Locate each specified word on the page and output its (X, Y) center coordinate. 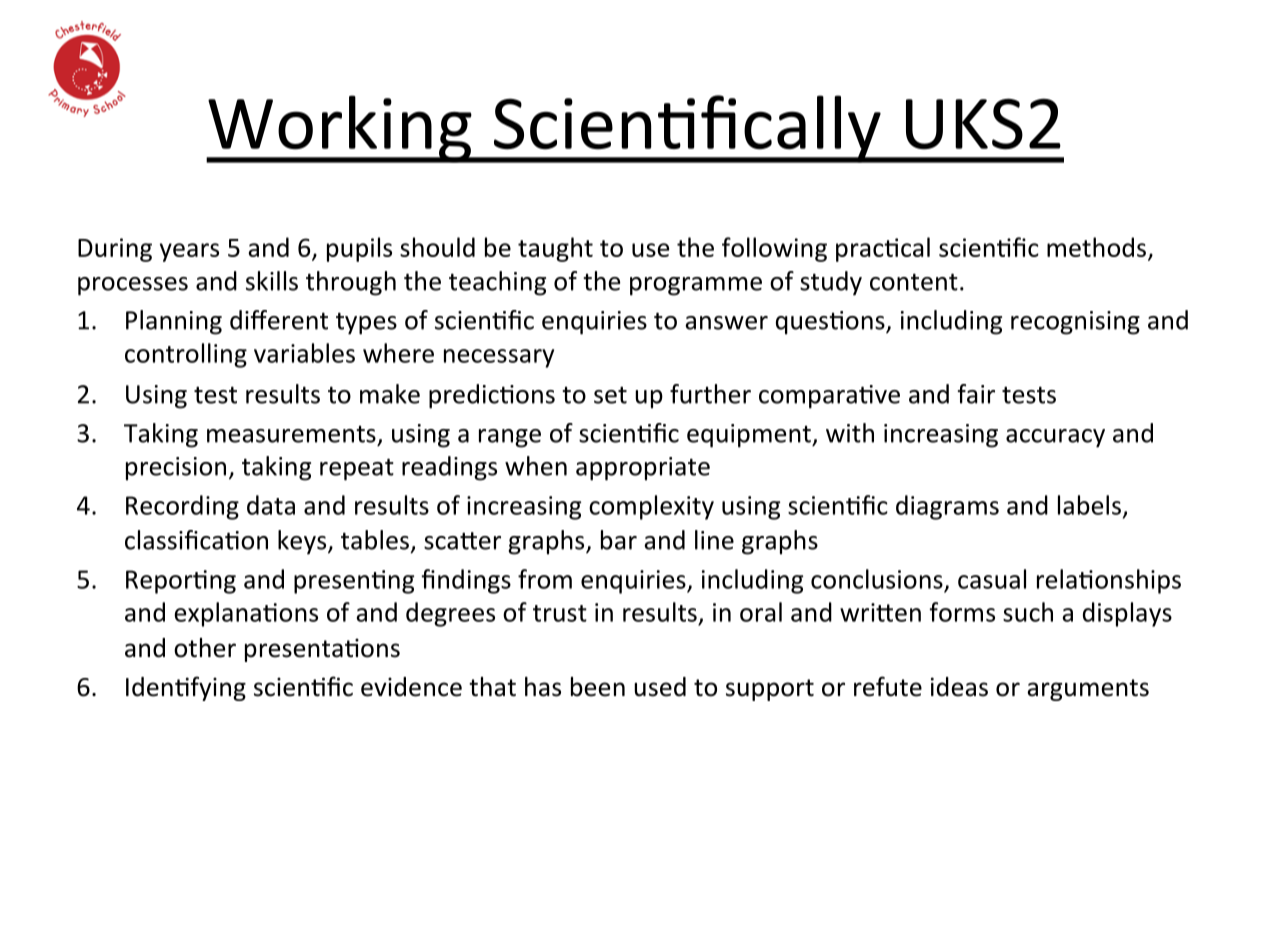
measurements (291, 434)
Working (340, 129)
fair (976, 394)
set (610, 395)
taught (555, 249)
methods (1096, 247)
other (205, 648)
